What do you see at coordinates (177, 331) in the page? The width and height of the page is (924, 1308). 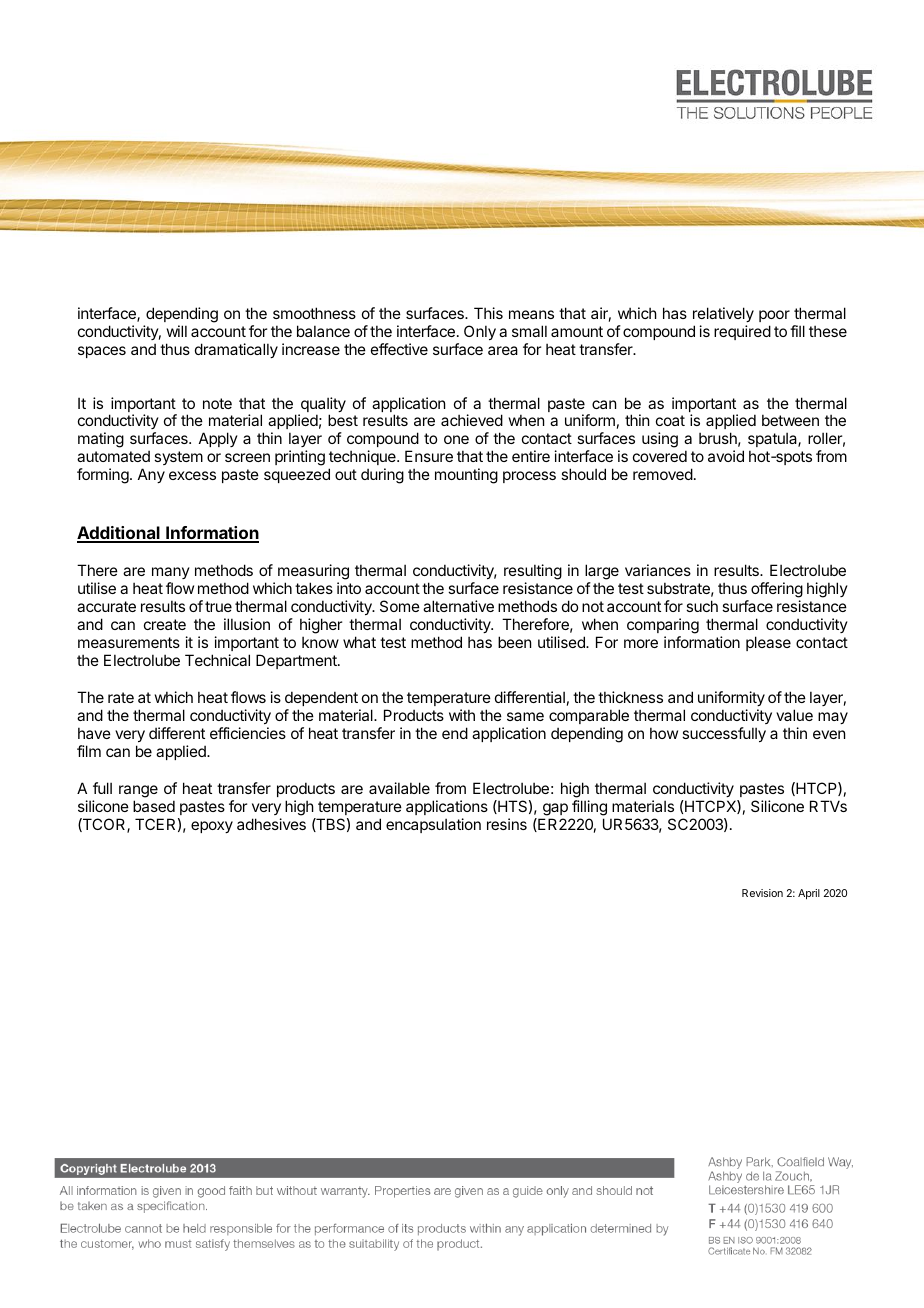 I see `will` at bounding box center [177, 331].
